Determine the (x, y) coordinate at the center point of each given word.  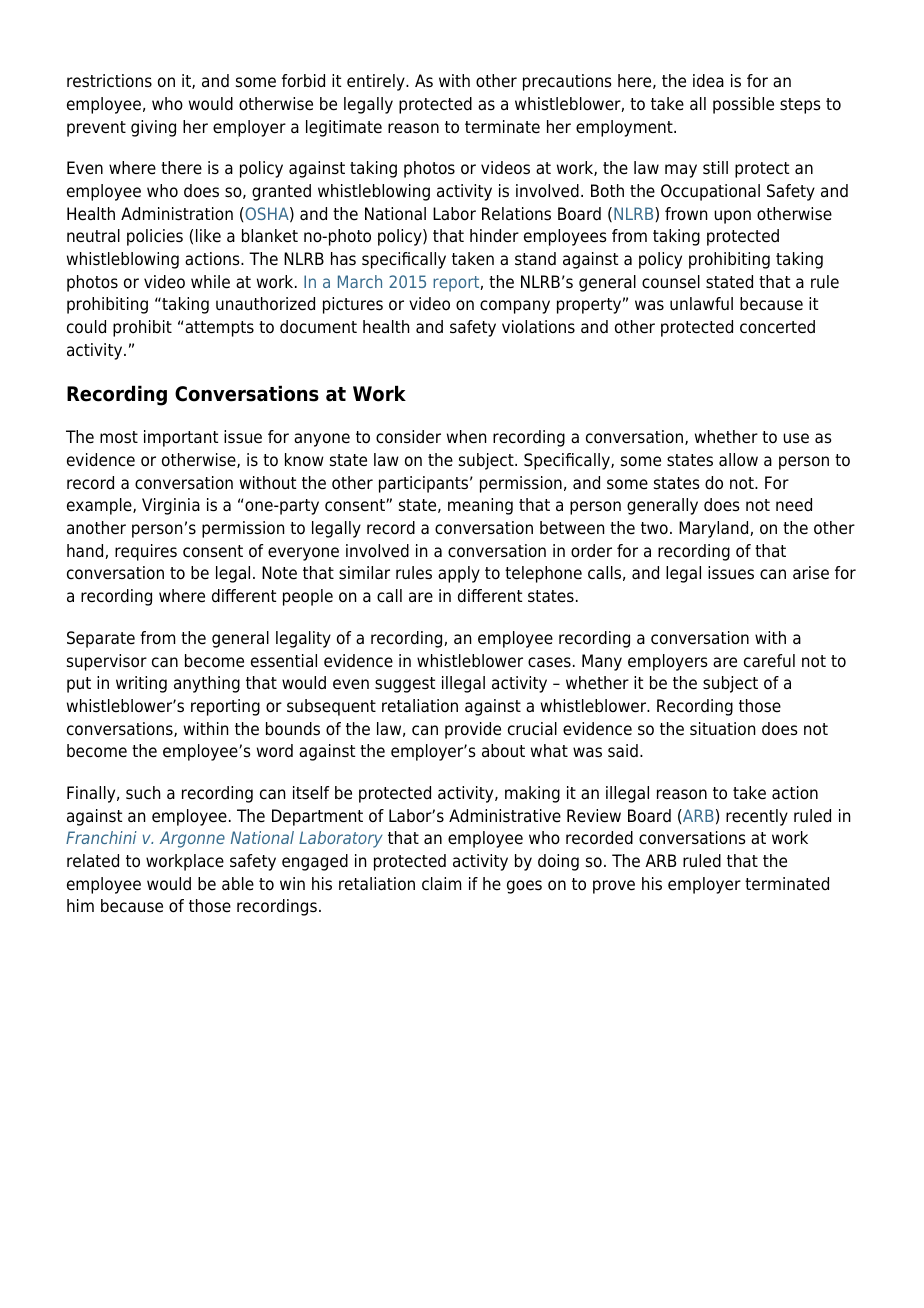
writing (141, 684)
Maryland (715, 529)
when (466, 437)
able (238, 884)
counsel (671, 282)
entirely (377, 82)
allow (738, 460)
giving (153, 128)
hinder (494, 236)
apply (459, 574)
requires (146, 552)
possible (743, 105)
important (181, 438)
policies (155, 237)
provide (473, 730)
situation (722, 729)
